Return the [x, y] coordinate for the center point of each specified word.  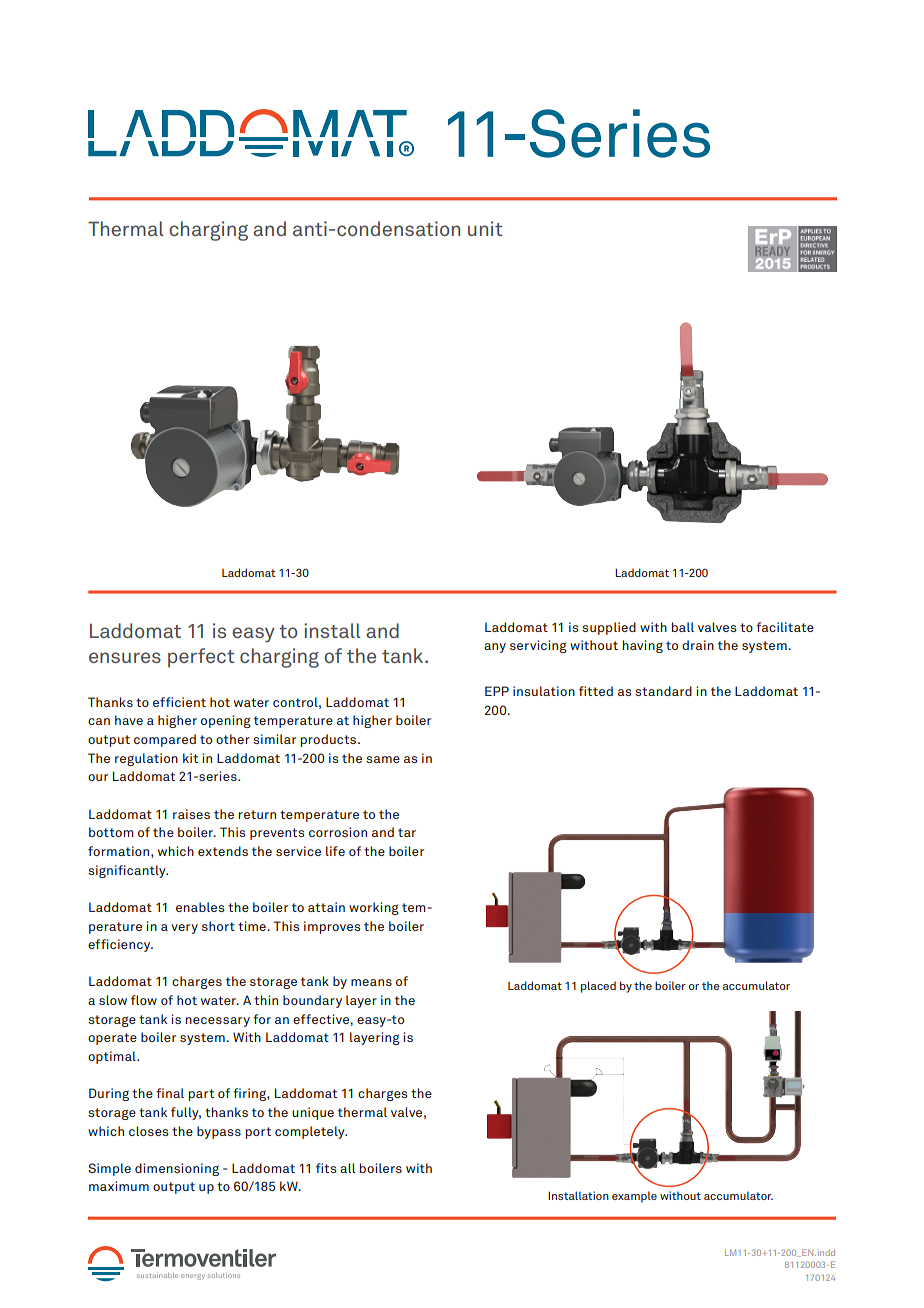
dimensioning [177, 1169]
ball [683, 627]
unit [485, 228]
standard [663, 691]
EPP [497, 691]
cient [190, 702]
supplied [609, 628]
